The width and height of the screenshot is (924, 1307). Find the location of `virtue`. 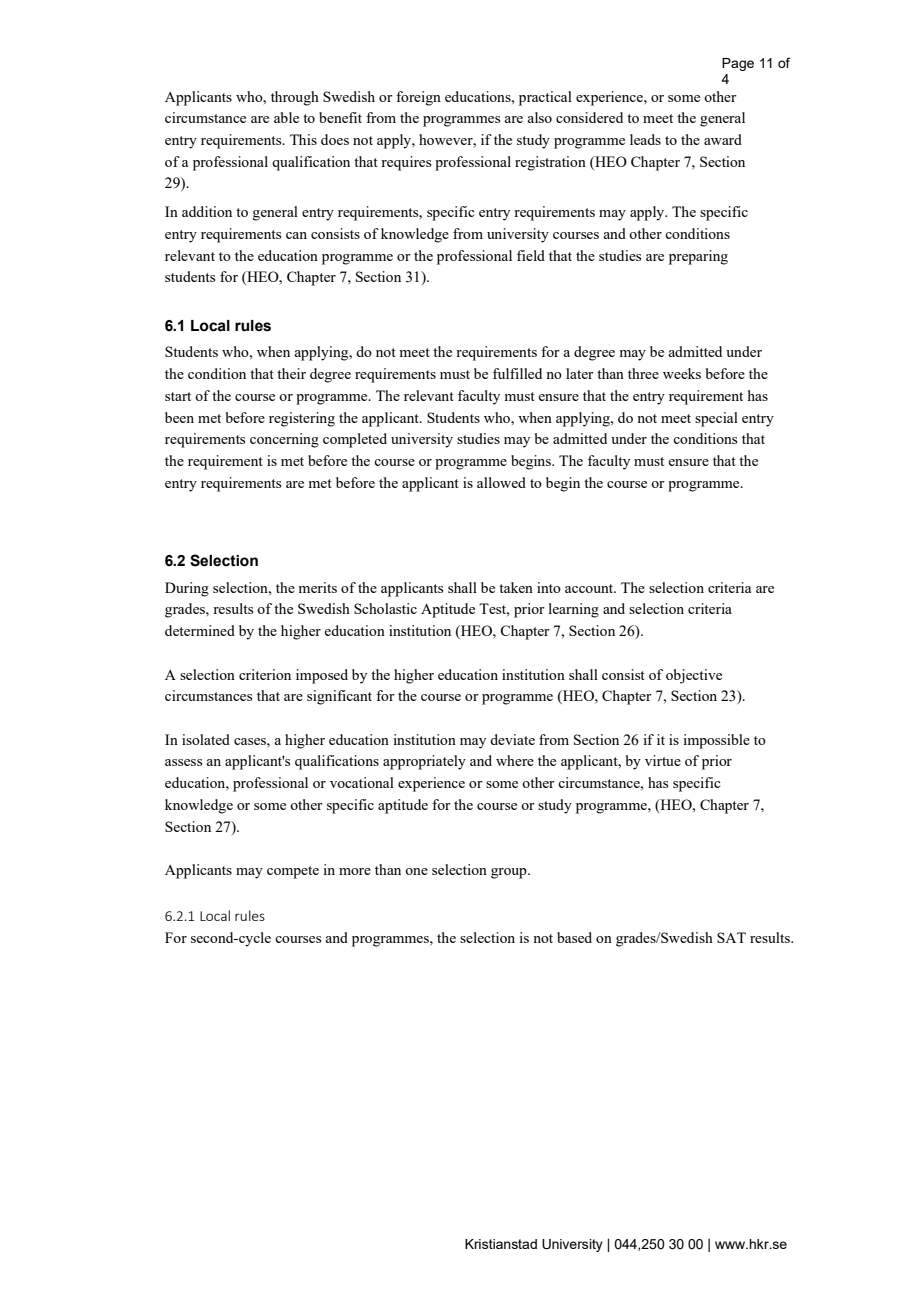

virtue is located at coordinates (663, 760).
